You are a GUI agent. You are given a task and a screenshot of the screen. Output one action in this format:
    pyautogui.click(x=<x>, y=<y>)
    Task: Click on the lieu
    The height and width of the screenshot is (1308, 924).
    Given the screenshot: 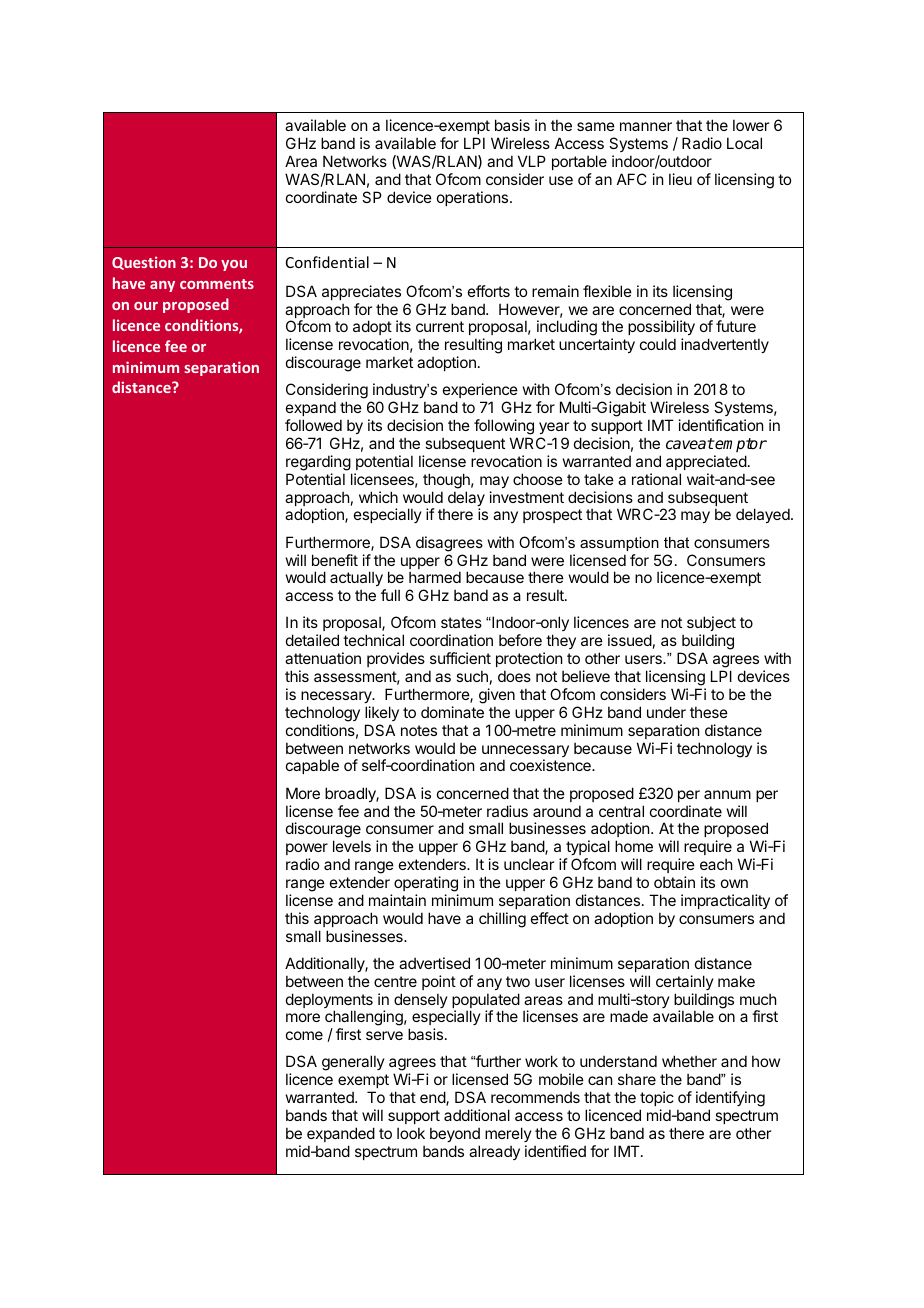 What is the action you would take?
    pyautogui.click(x=680, y=179)
